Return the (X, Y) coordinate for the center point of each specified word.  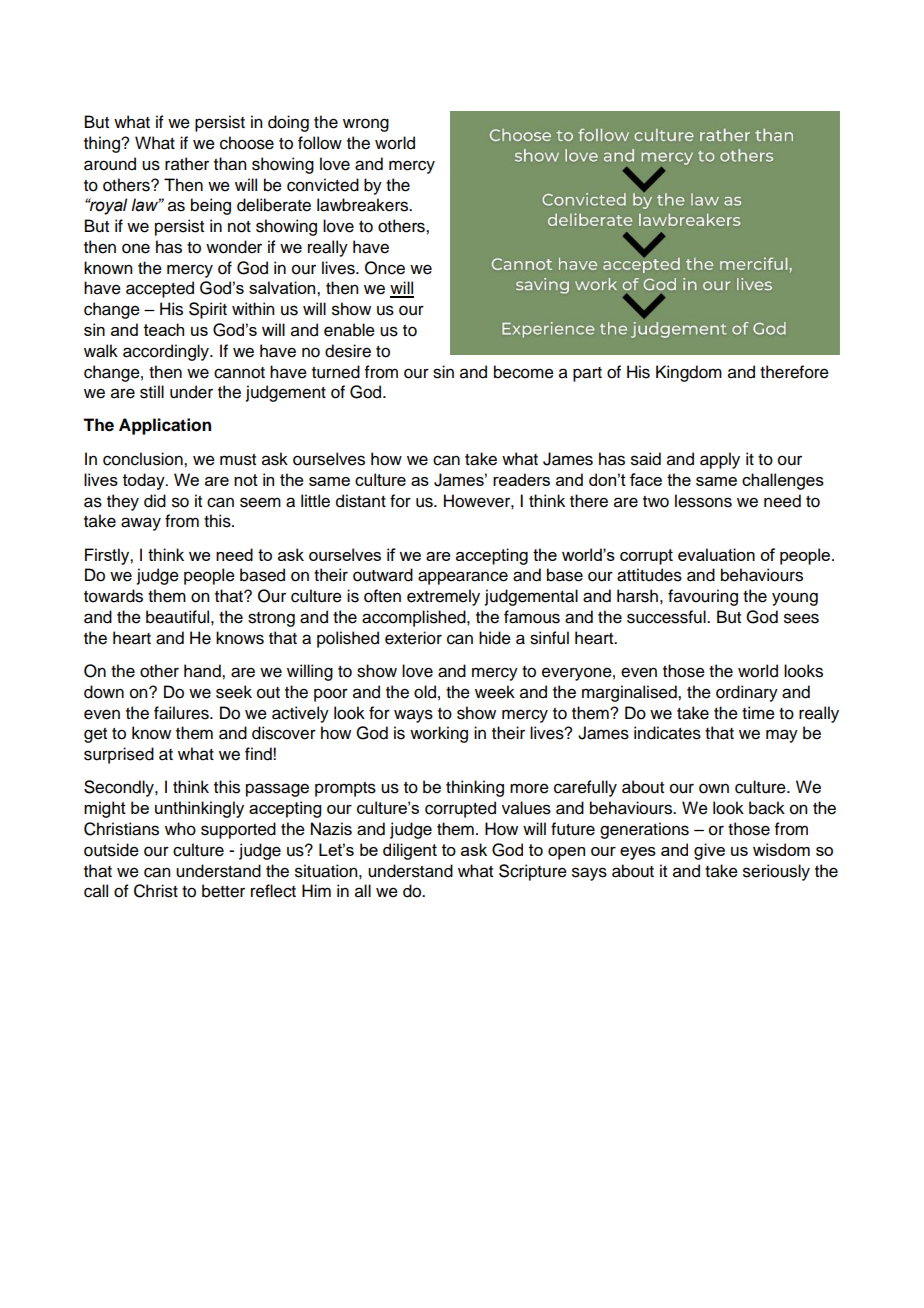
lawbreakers (363, 205)
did (155, 501)
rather (187, 164)
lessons (703, 501)
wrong (366, 125)
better (223, 891)
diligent (410, 851)
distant (361, 501)
